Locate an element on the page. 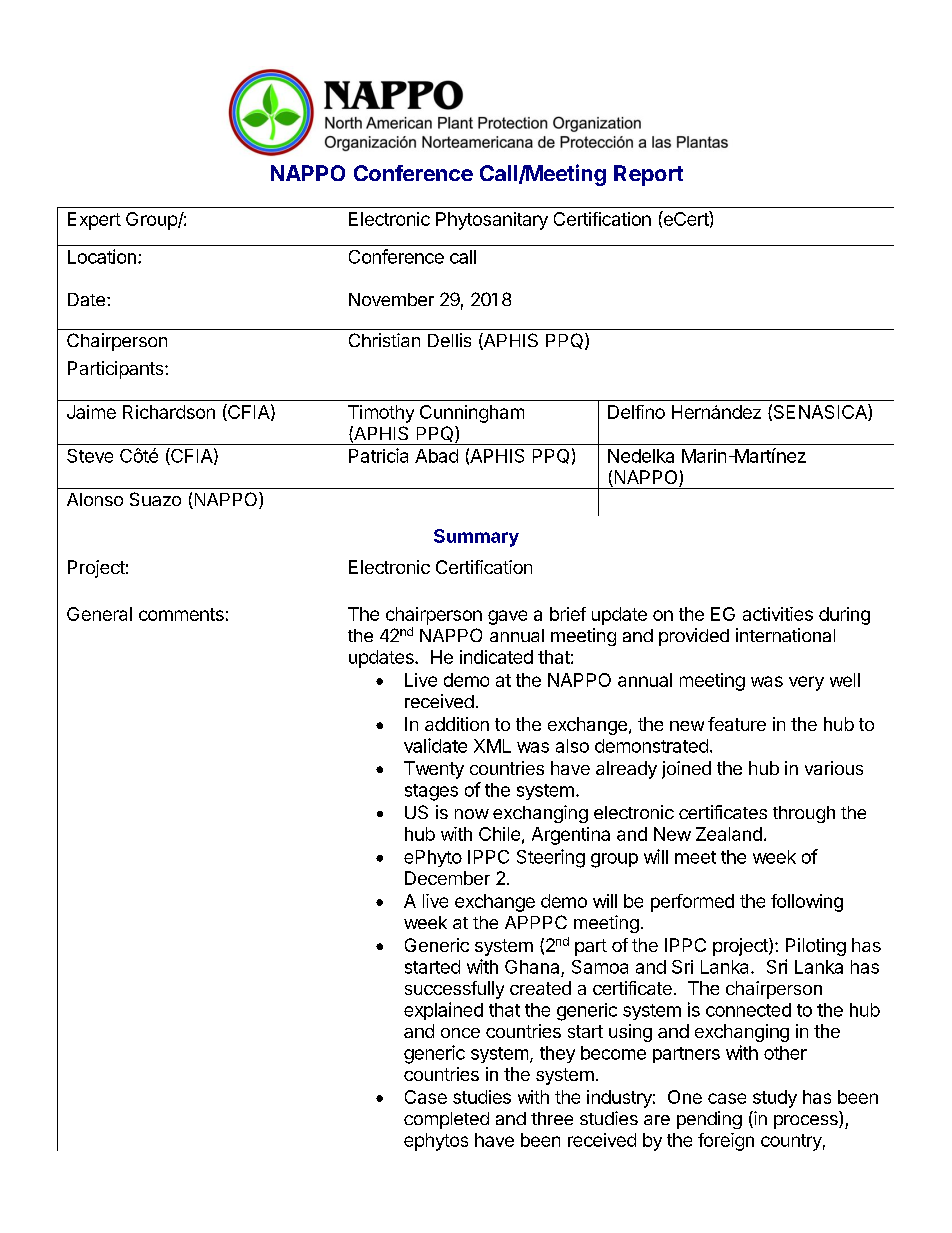 Image resolution: width=952 pixels, height=1233 pixels. now is located at coordinates (472, 814).
